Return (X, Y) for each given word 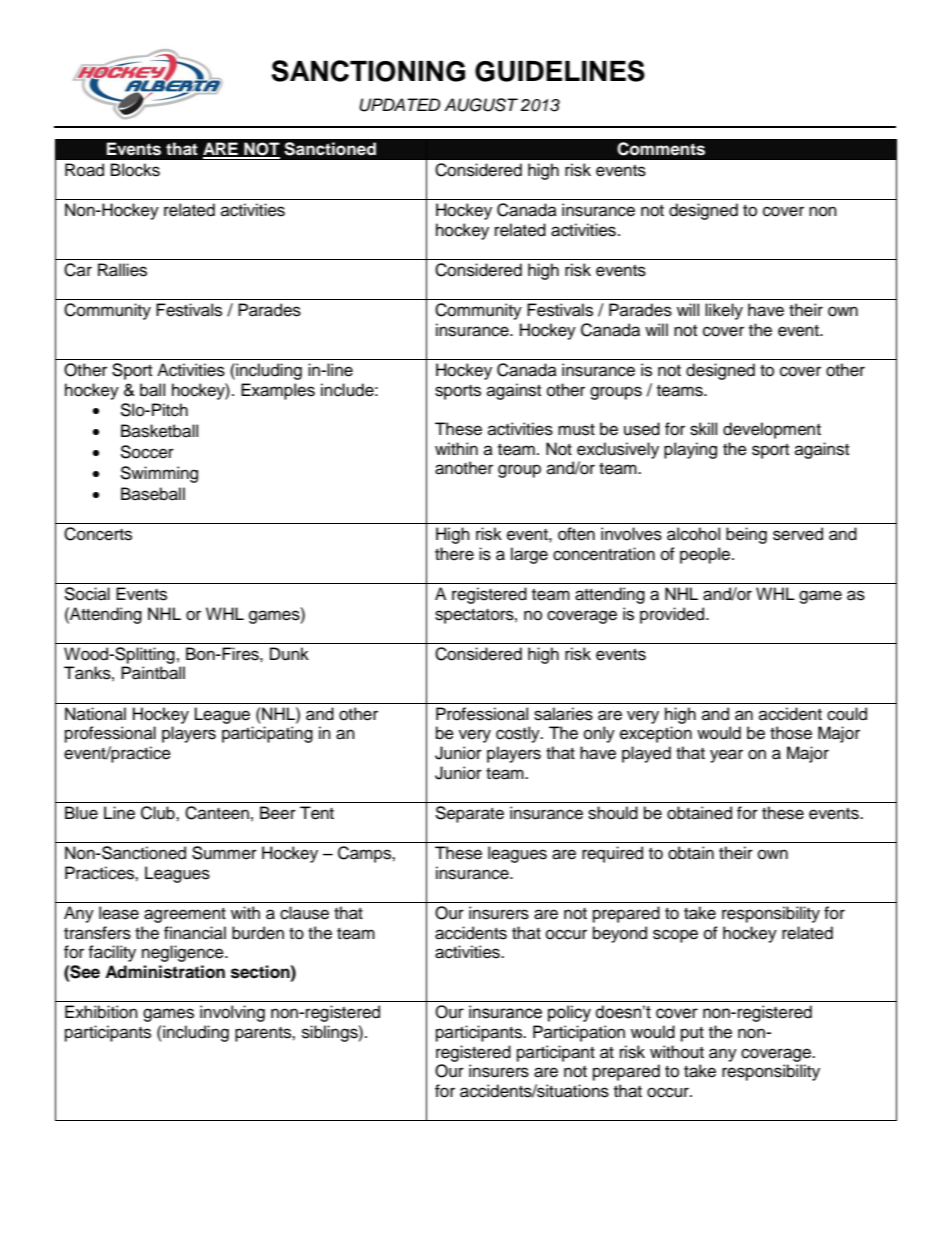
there (454, 554)
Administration (165, 972)
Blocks (135, 170)
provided (673, 615)
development (772, 430)
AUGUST (481, 105)
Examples (278, 391)
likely (724, 311)
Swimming (159, 474)
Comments (661, 149)
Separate (469, 814)
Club (159, 813)
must (576, 430)
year (726, 756)
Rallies (122, 270)
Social (87, 594)
